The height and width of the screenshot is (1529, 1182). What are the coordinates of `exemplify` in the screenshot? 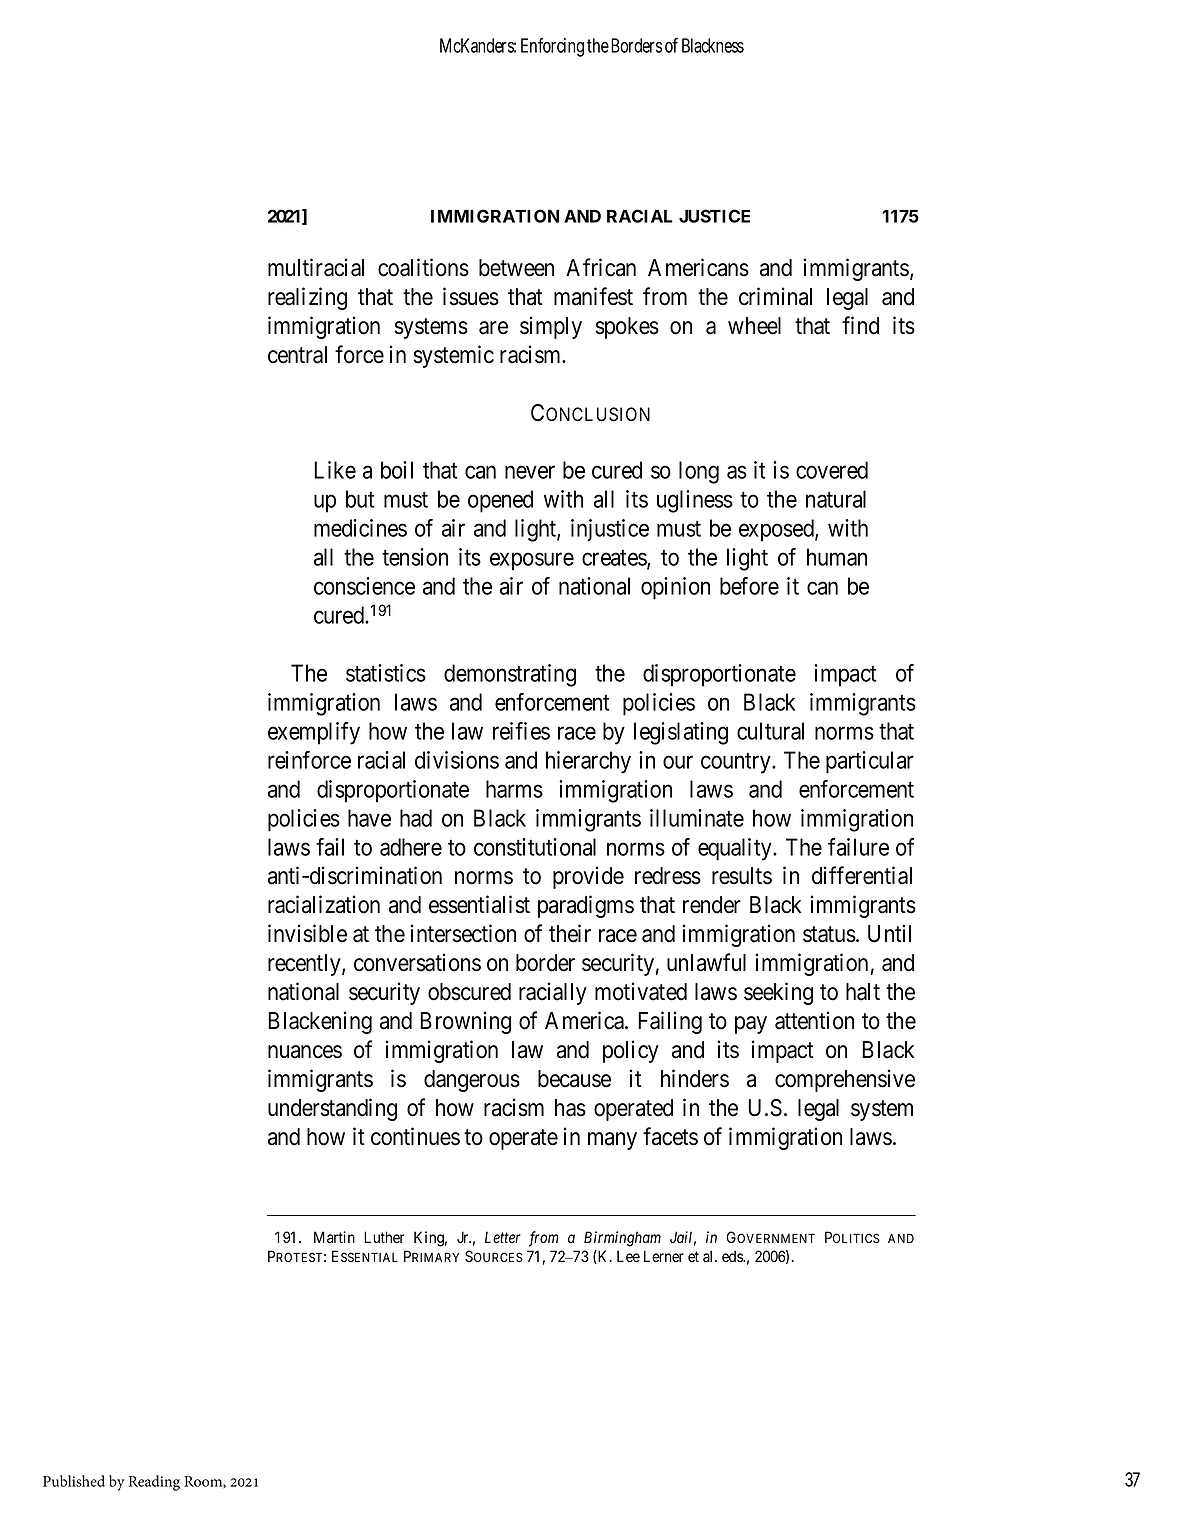 It's located at (314, 733).
